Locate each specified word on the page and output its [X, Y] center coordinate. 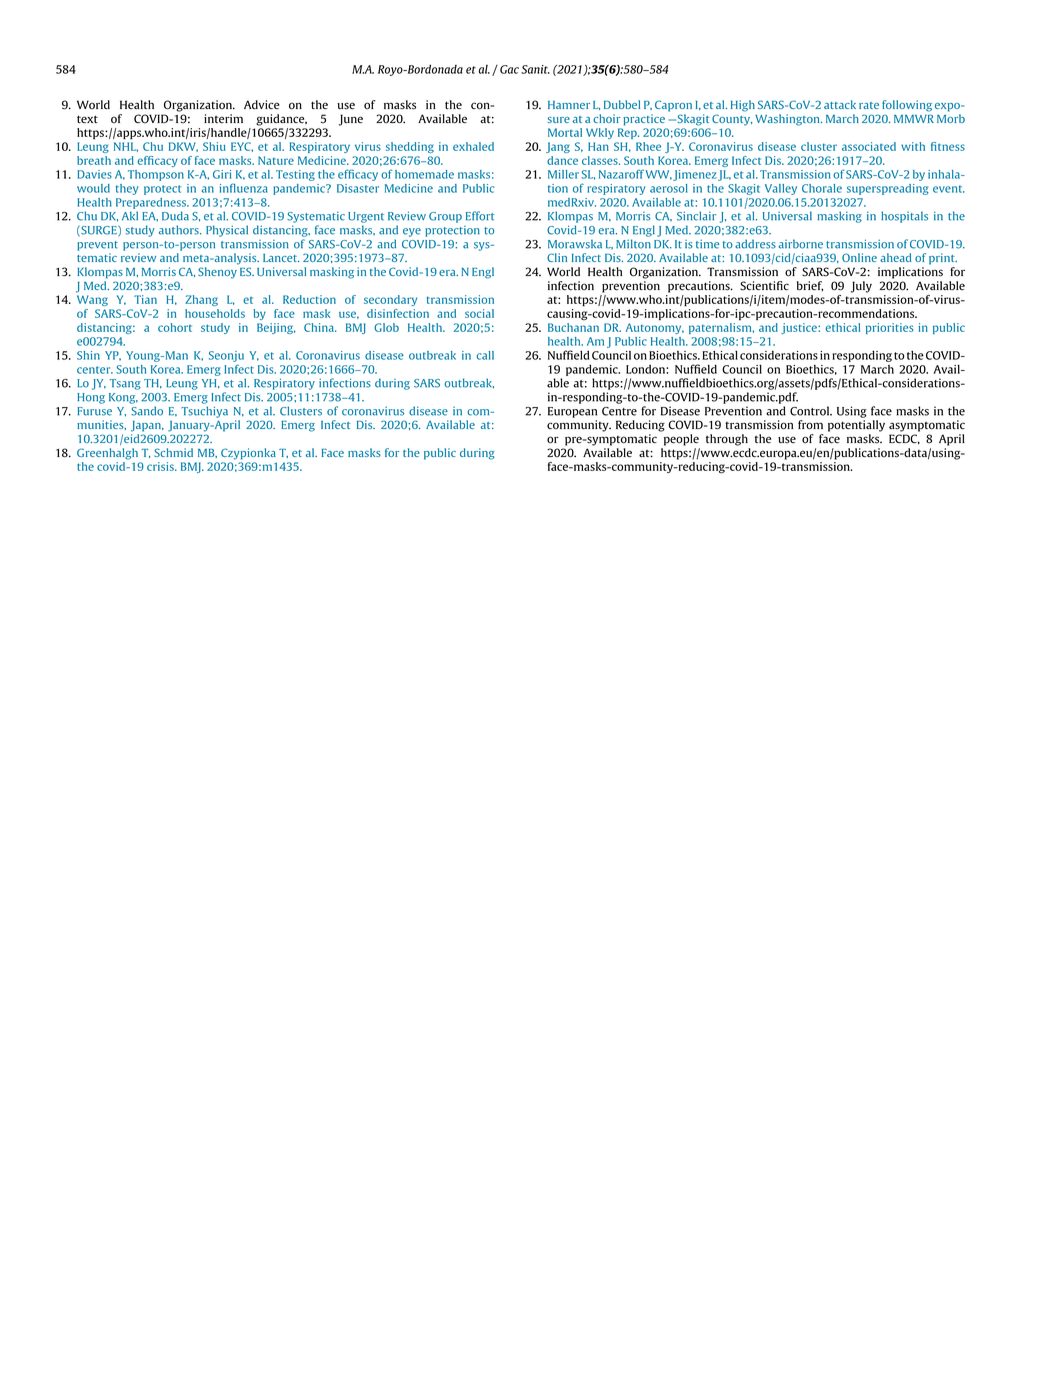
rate [869, 105]
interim [223, 118]
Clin [557, 257]
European [572, 412]
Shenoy [217, 273]
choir [607, 118]
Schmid [173, 452]
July [861, 287]
